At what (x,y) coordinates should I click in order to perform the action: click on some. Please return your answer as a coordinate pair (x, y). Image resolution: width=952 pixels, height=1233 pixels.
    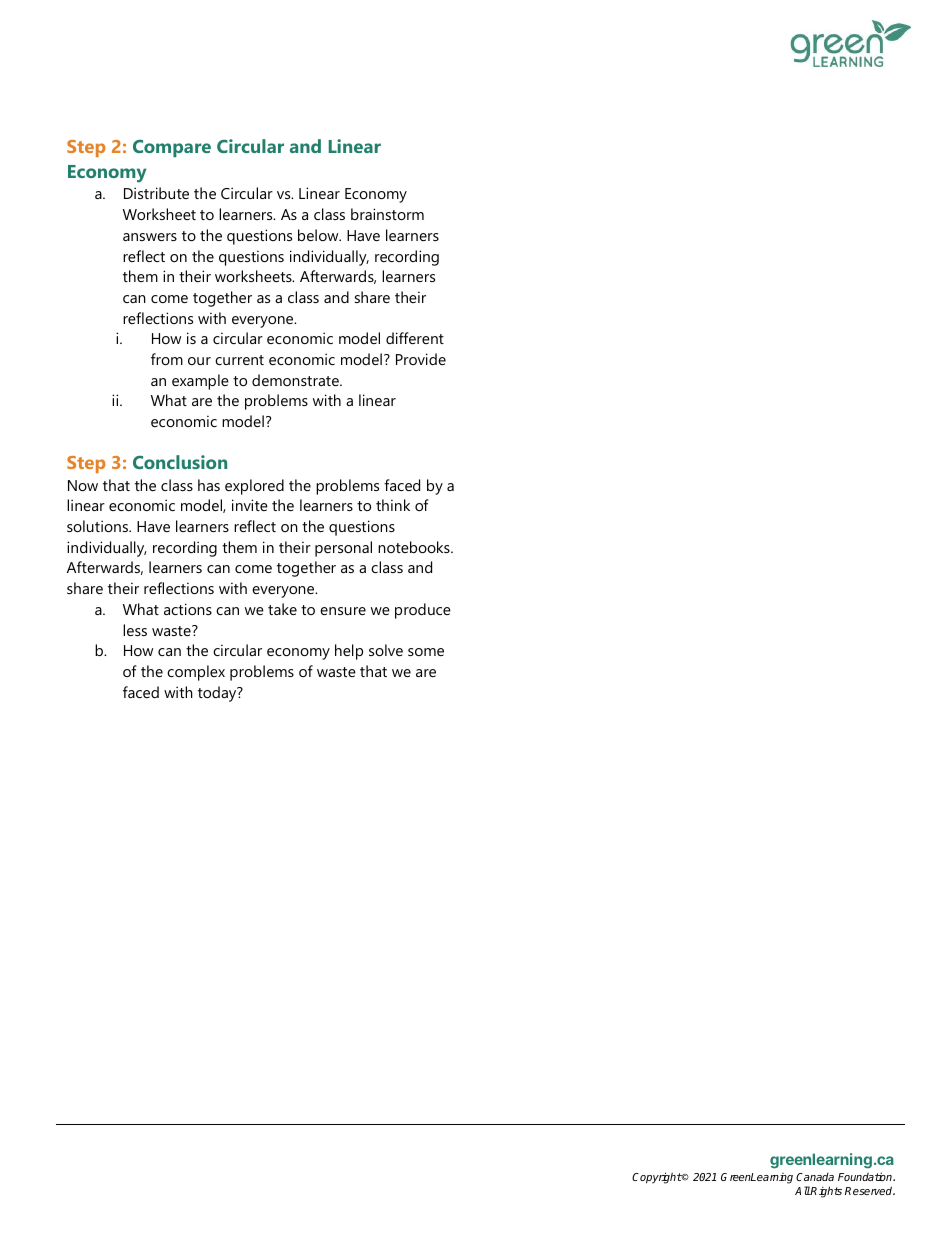
    Looking at the image, I should click on (426, 652).
